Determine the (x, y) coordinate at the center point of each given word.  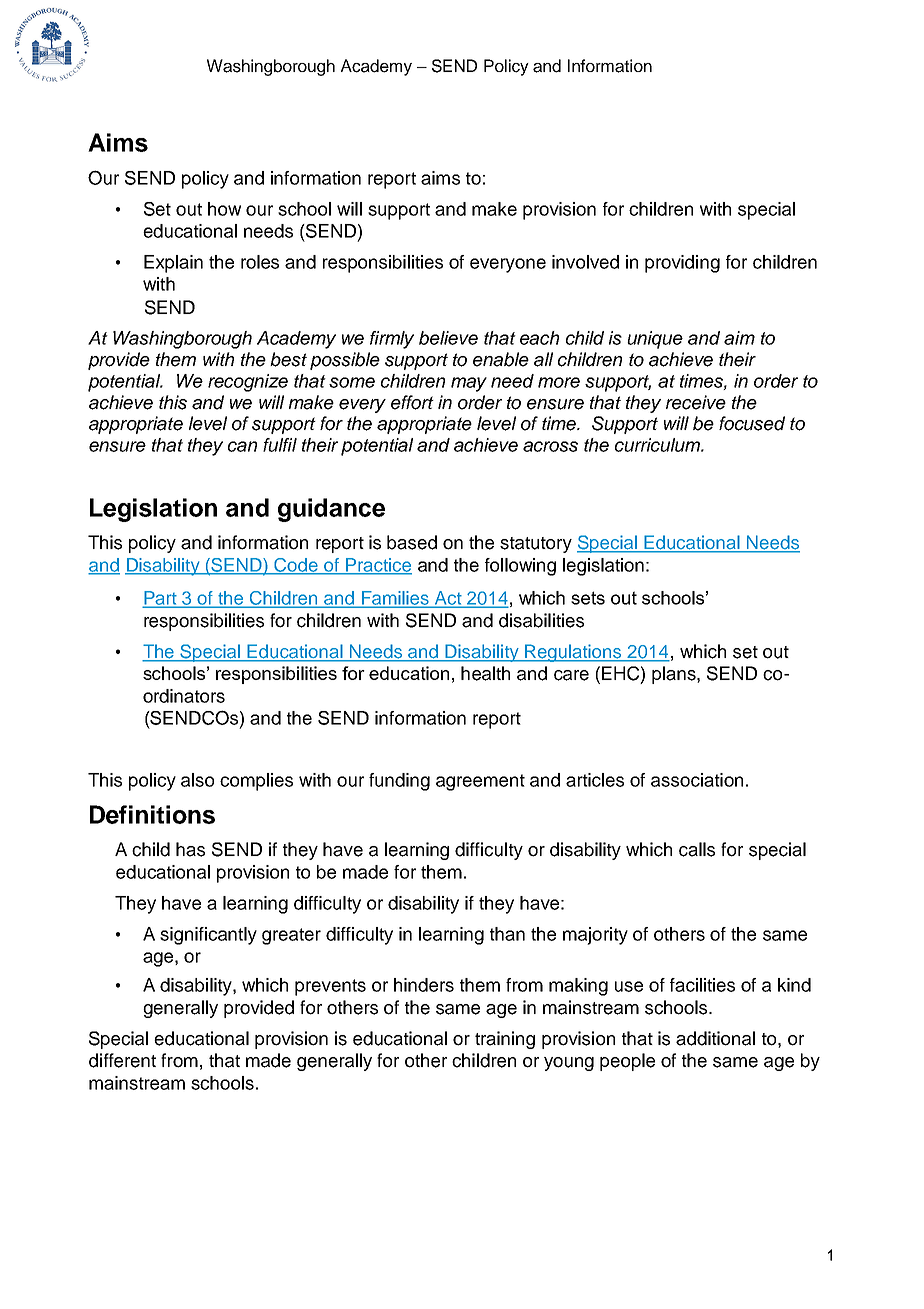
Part (161, 599)
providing (682, 264)
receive (696, 402)
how (224, 209)
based (412, 542)
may (469, 384)
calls (697, 849)
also (197, 780)
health (485, 673)
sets (588, 598)
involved (585, 262)
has (190, 849)
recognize (248, 383)
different (122, 1060)
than (507, 934)
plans (675, 675)
